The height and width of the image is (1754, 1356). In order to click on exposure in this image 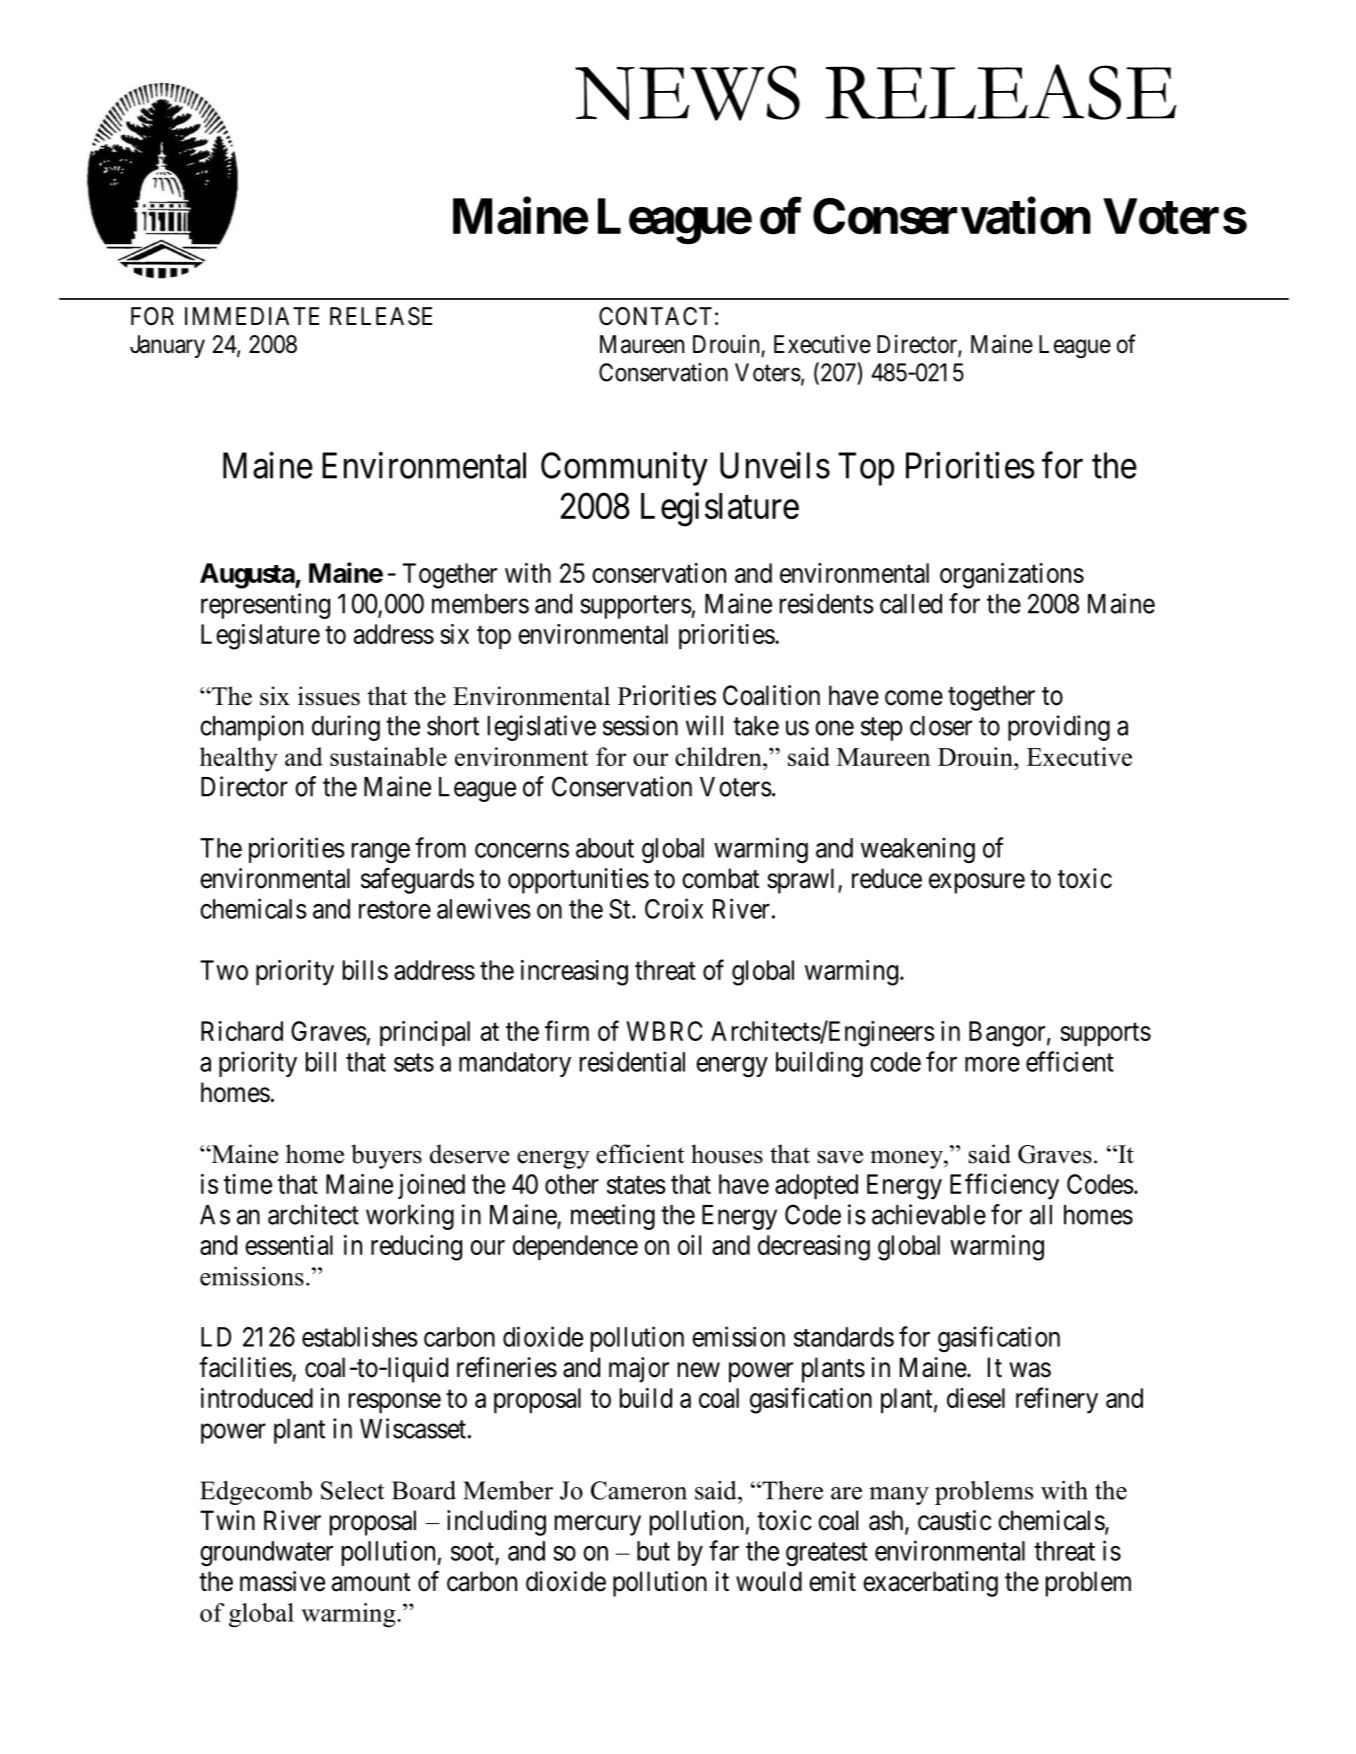, I will do `click(977, 883)`.
